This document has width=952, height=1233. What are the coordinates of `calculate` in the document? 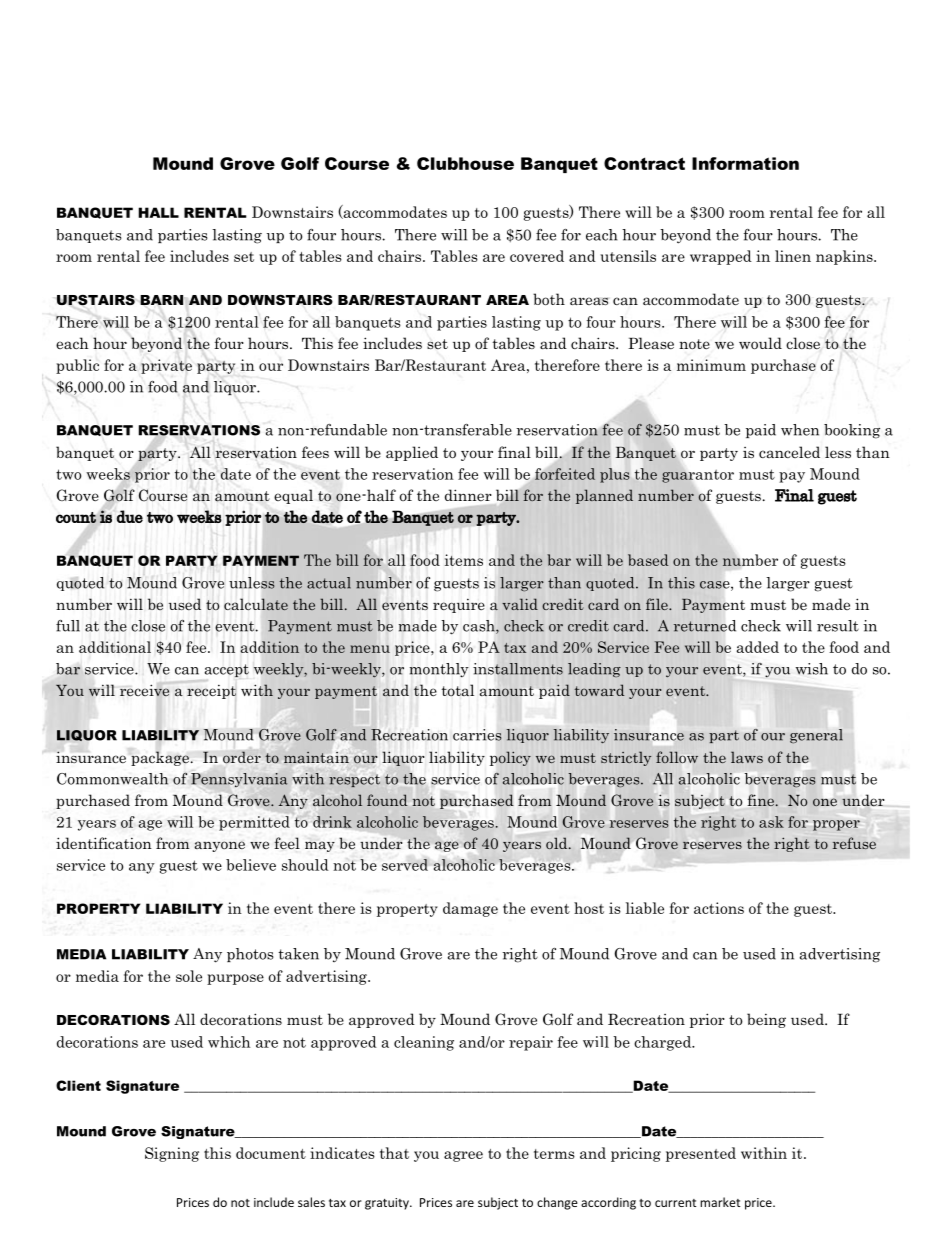 It's located at (256, 604).
